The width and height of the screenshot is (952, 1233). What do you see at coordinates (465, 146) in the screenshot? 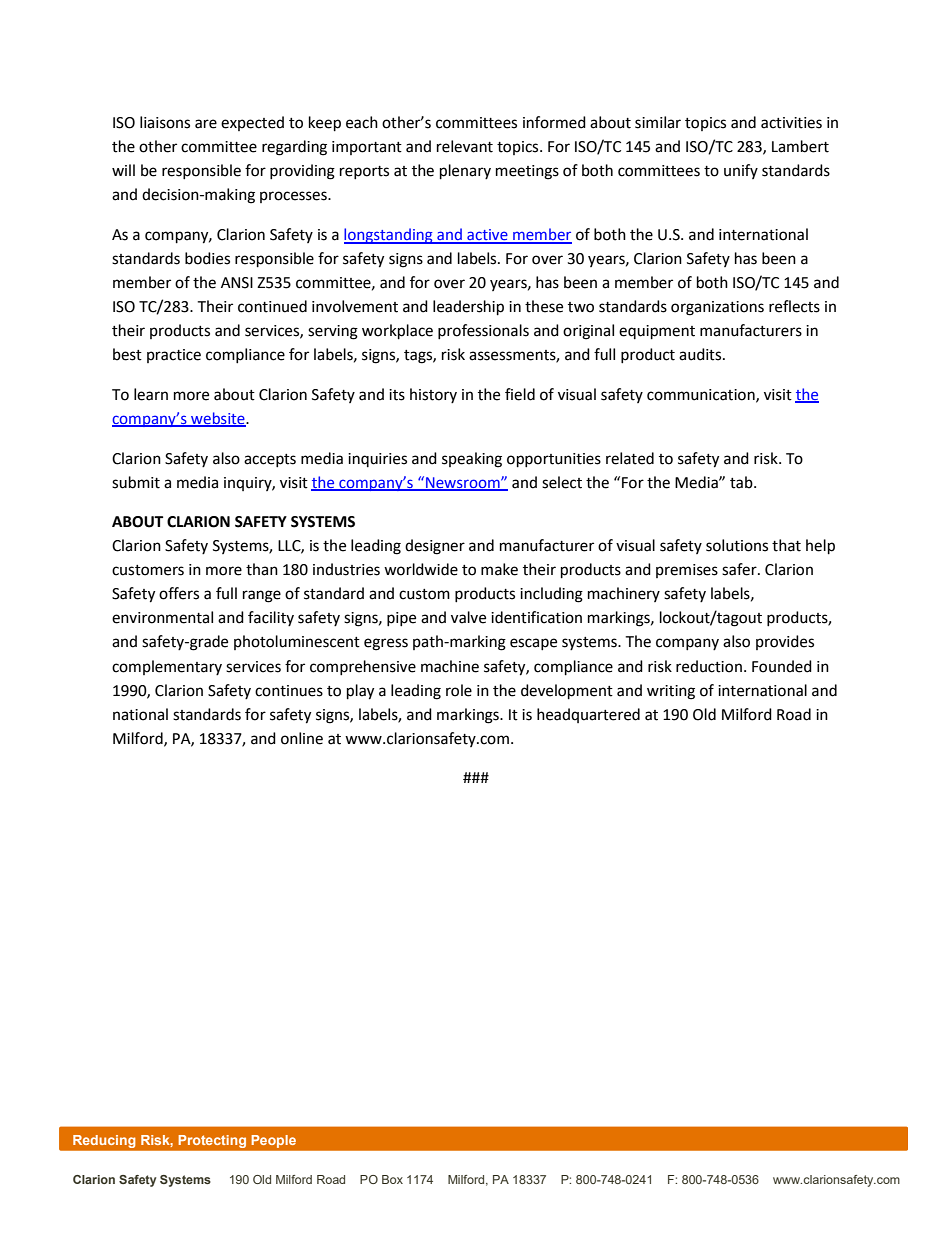
I see `relevant` at bounding box center [465, 146].
